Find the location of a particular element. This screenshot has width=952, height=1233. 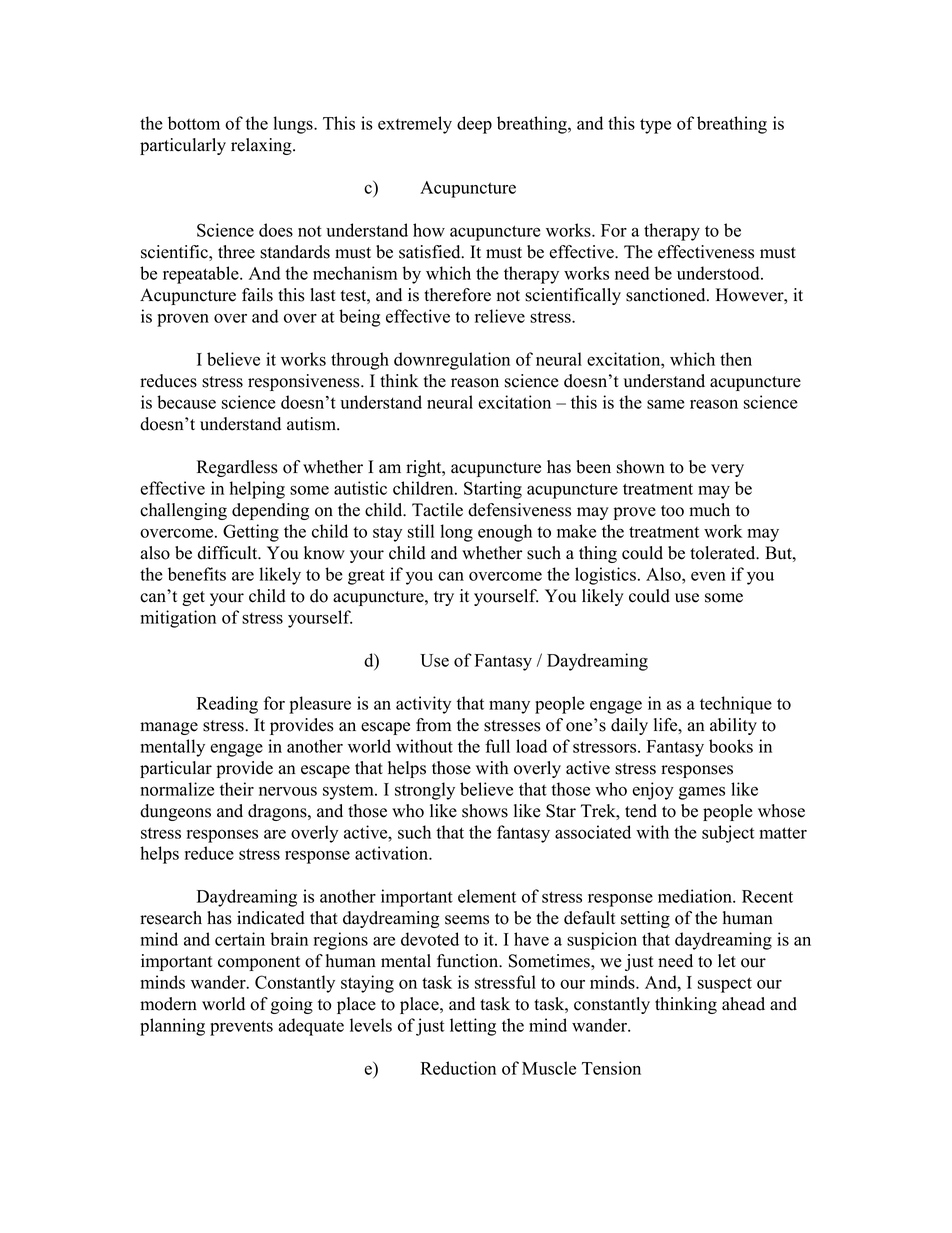

type is located at coordinates (655, 126).
